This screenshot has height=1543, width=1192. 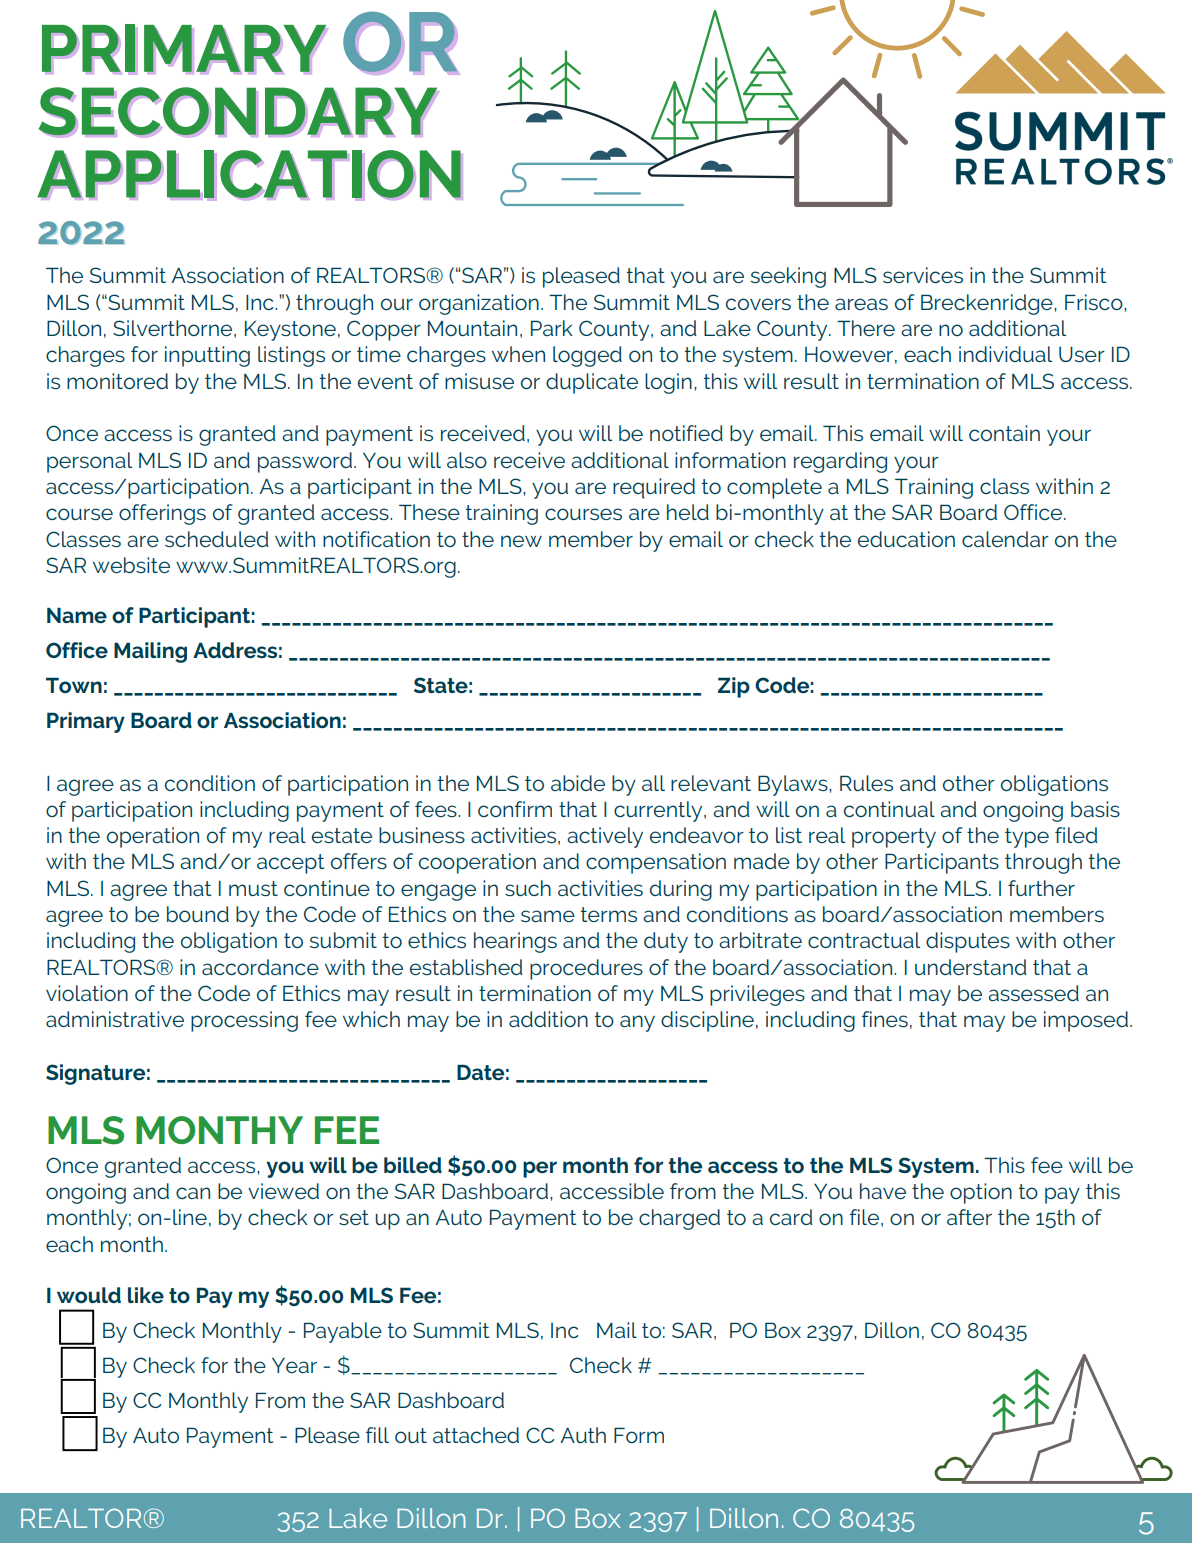 What do you see at coordinates (923, 275) in the screenshot?
I see `services` at bounding box center [923, 275].
